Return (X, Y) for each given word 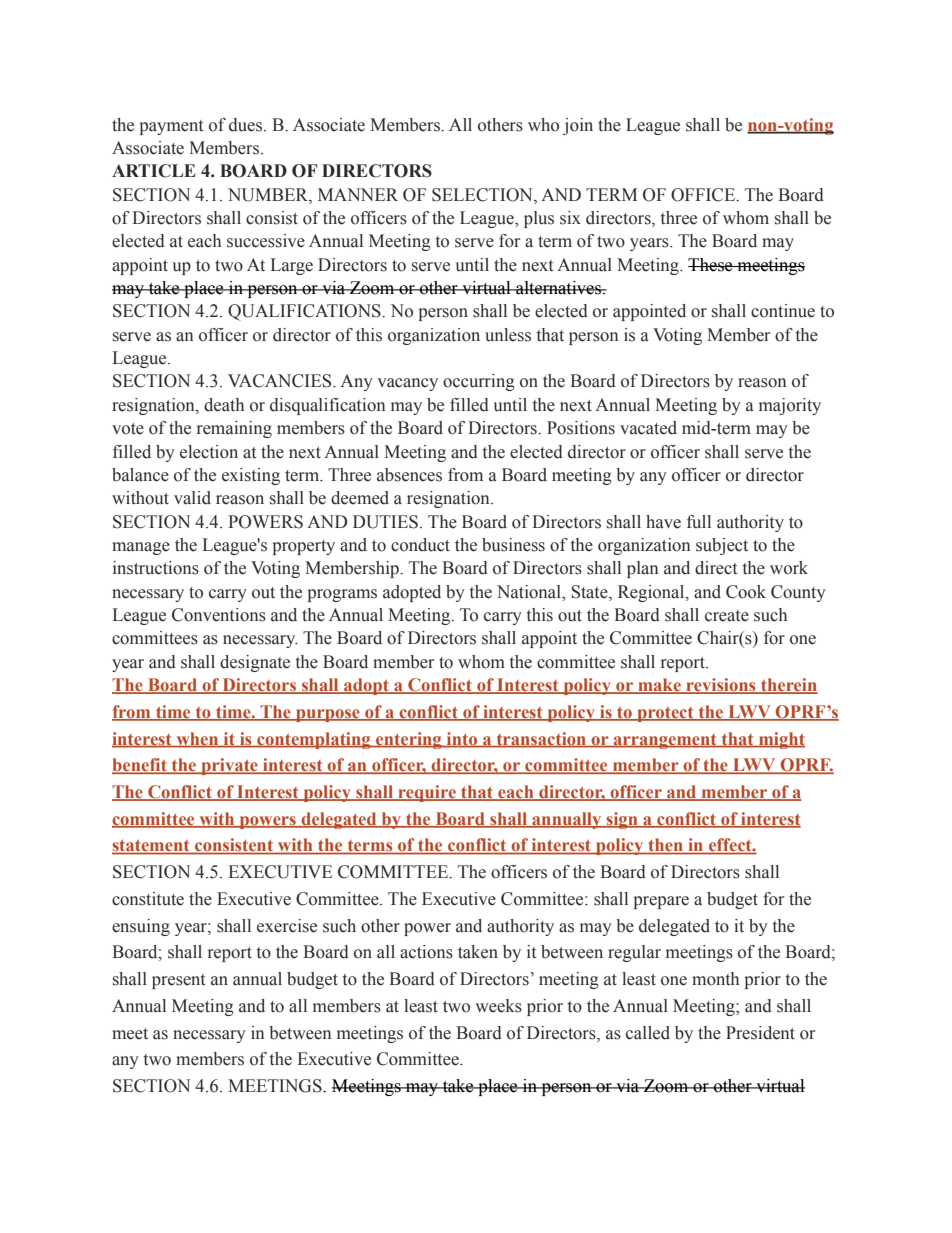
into (462, 739)
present (178, 981)
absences (409, 475)
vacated (648, 428)
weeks (498, 1006)
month (715, 979)
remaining (234, 429)
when (197, 739)
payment (171, 127)
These (711, 265)
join (578, 126)
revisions (721, 686)
